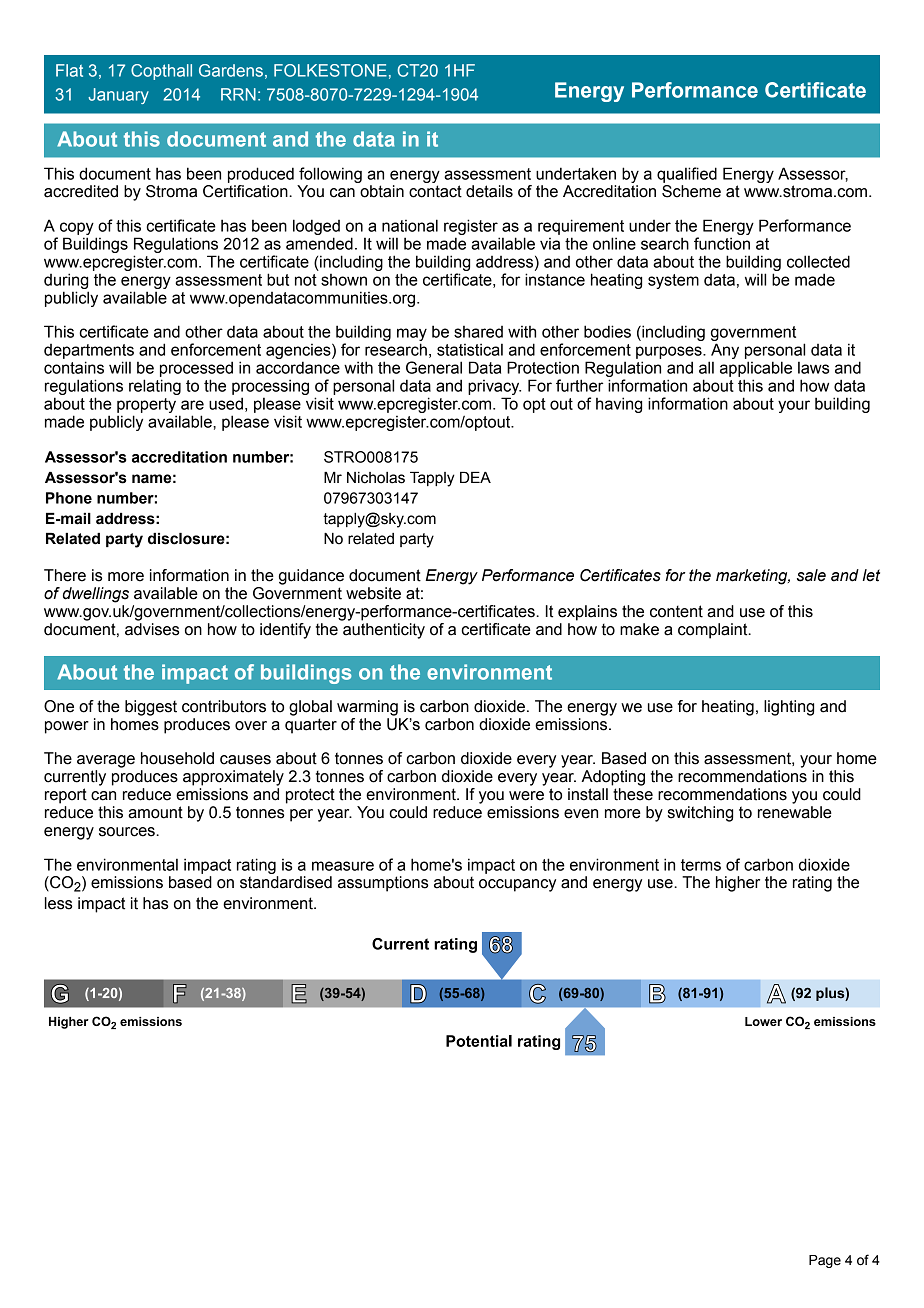  Describe the element at coordinates (152, 629) in the screenshot. I see `advises` at that location.
